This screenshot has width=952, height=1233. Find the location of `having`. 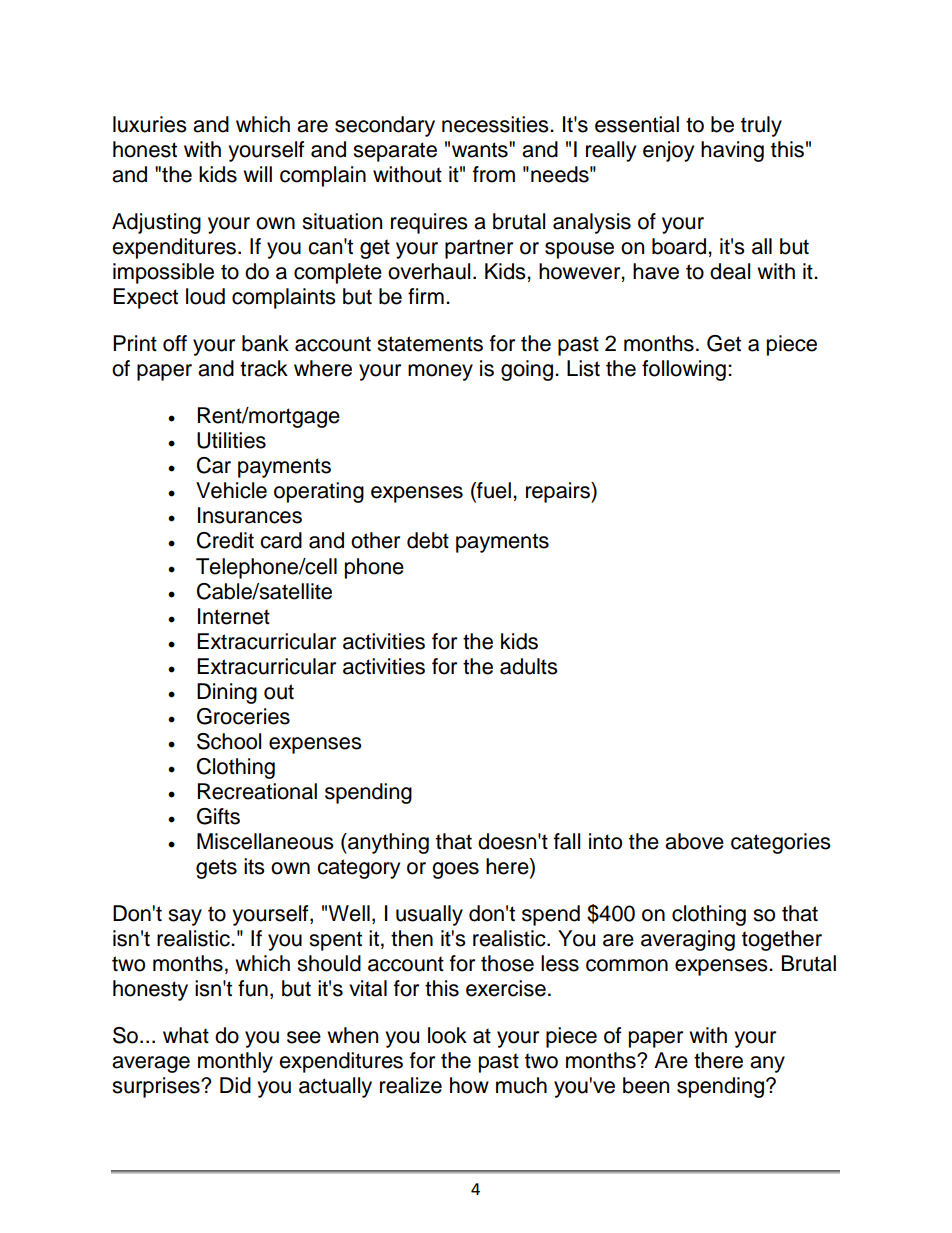

having is located at coordinates (732, 151).
